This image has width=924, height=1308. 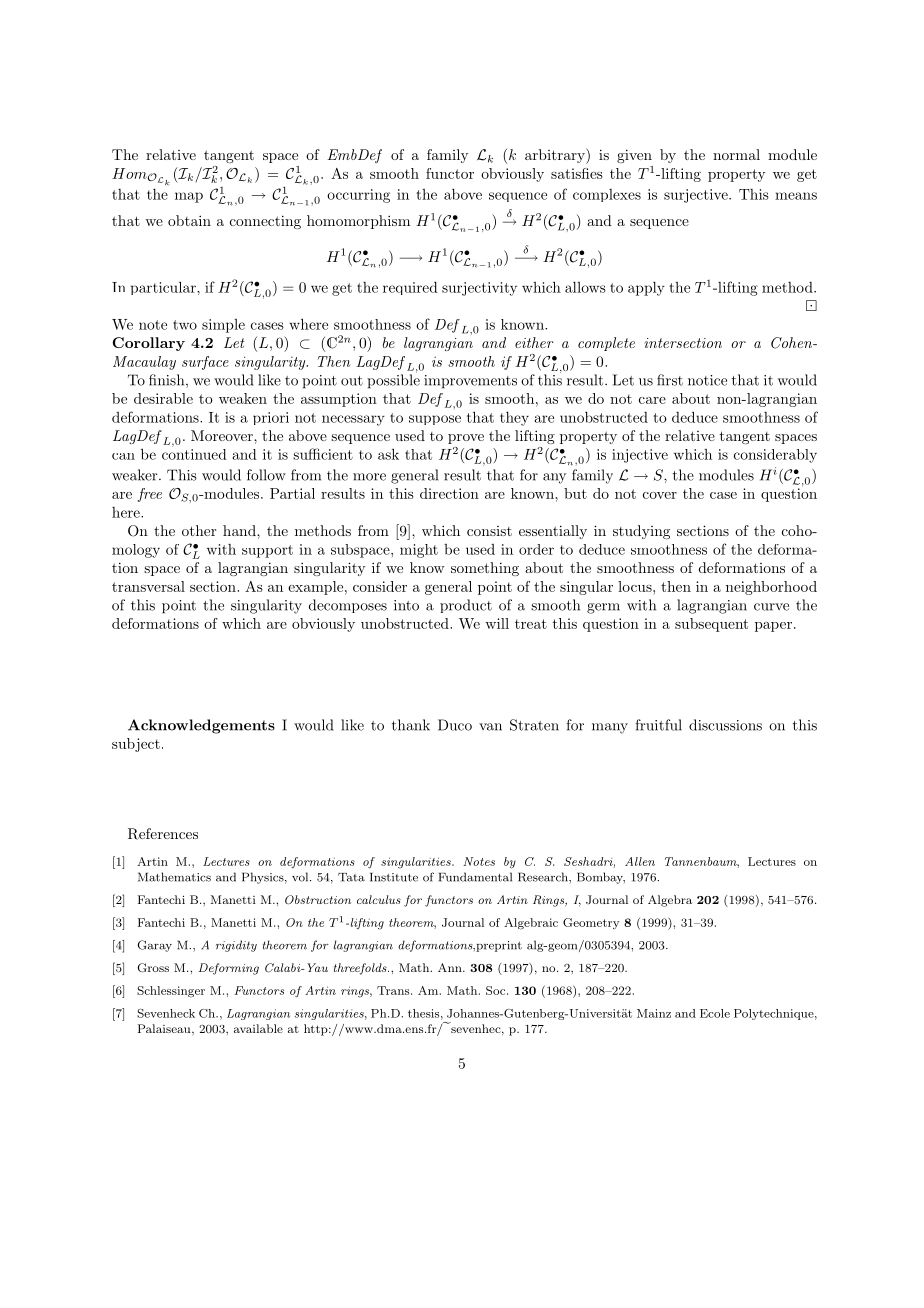 I want to click on surjective, so click(x=697, y=196).
